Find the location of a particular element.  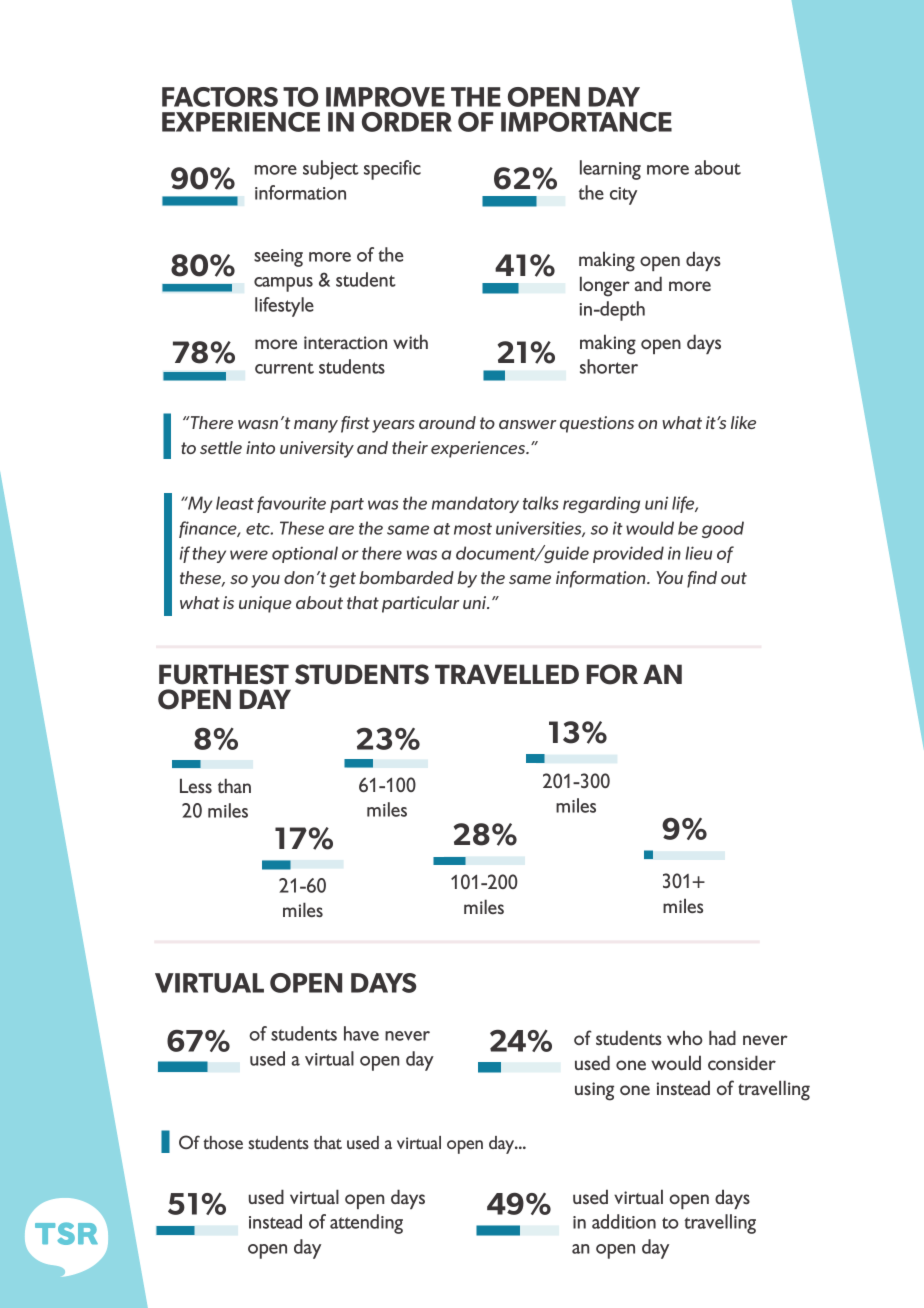

FACTORS is located at coordinates (220, 97).
